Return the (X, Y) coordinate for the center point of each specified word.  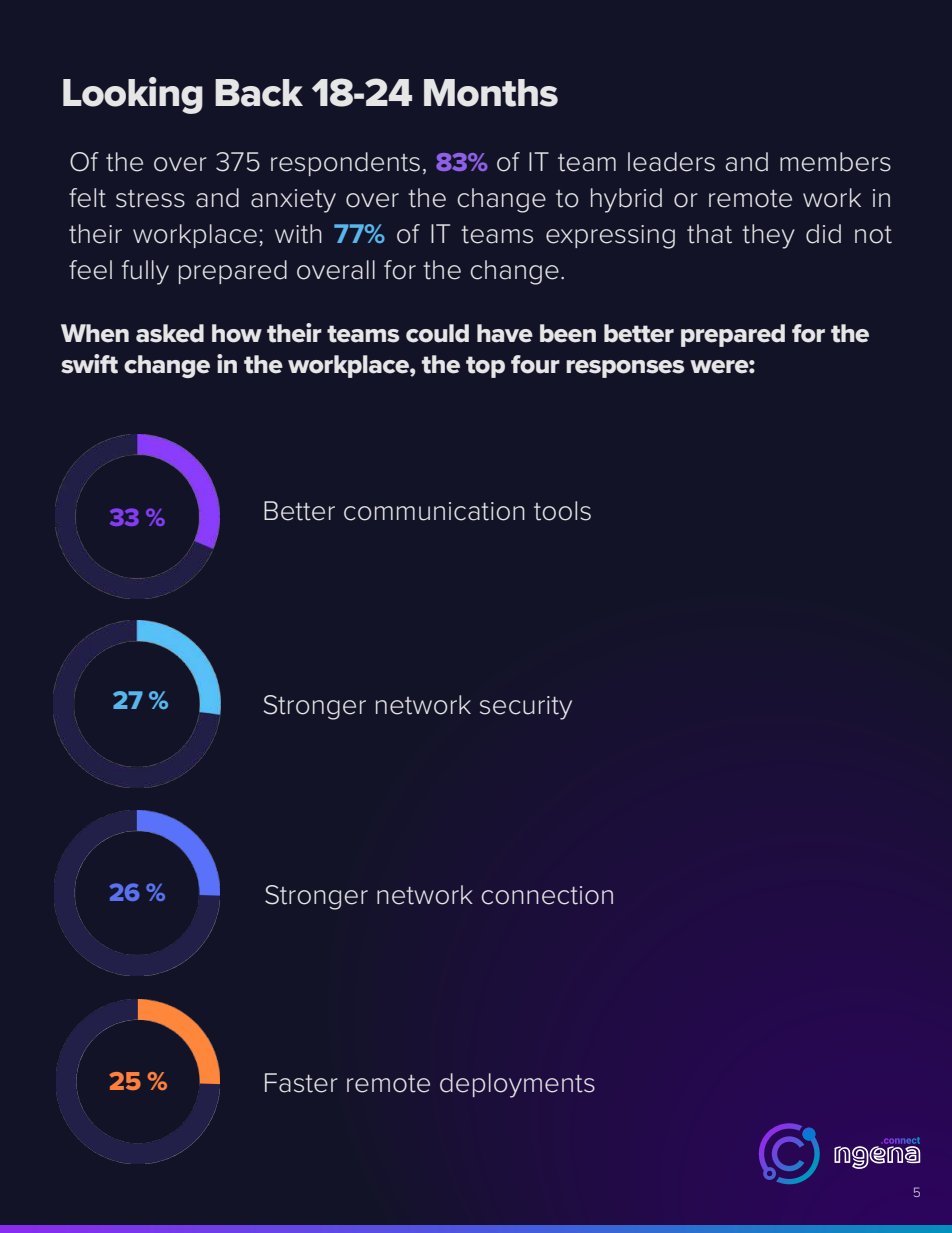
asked (170, 333)
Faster (301, 1083)
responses (625, 369)
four (535, 364)
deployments (517, 1085)
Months (491, 93)
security (526, 708)
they (768, 236)
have (505, 333)
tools (562, 511)
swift (89, 364)
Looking (133, 95)
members (835, 162)
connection (547, 895)
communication (434, 511)
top (485, 367)
